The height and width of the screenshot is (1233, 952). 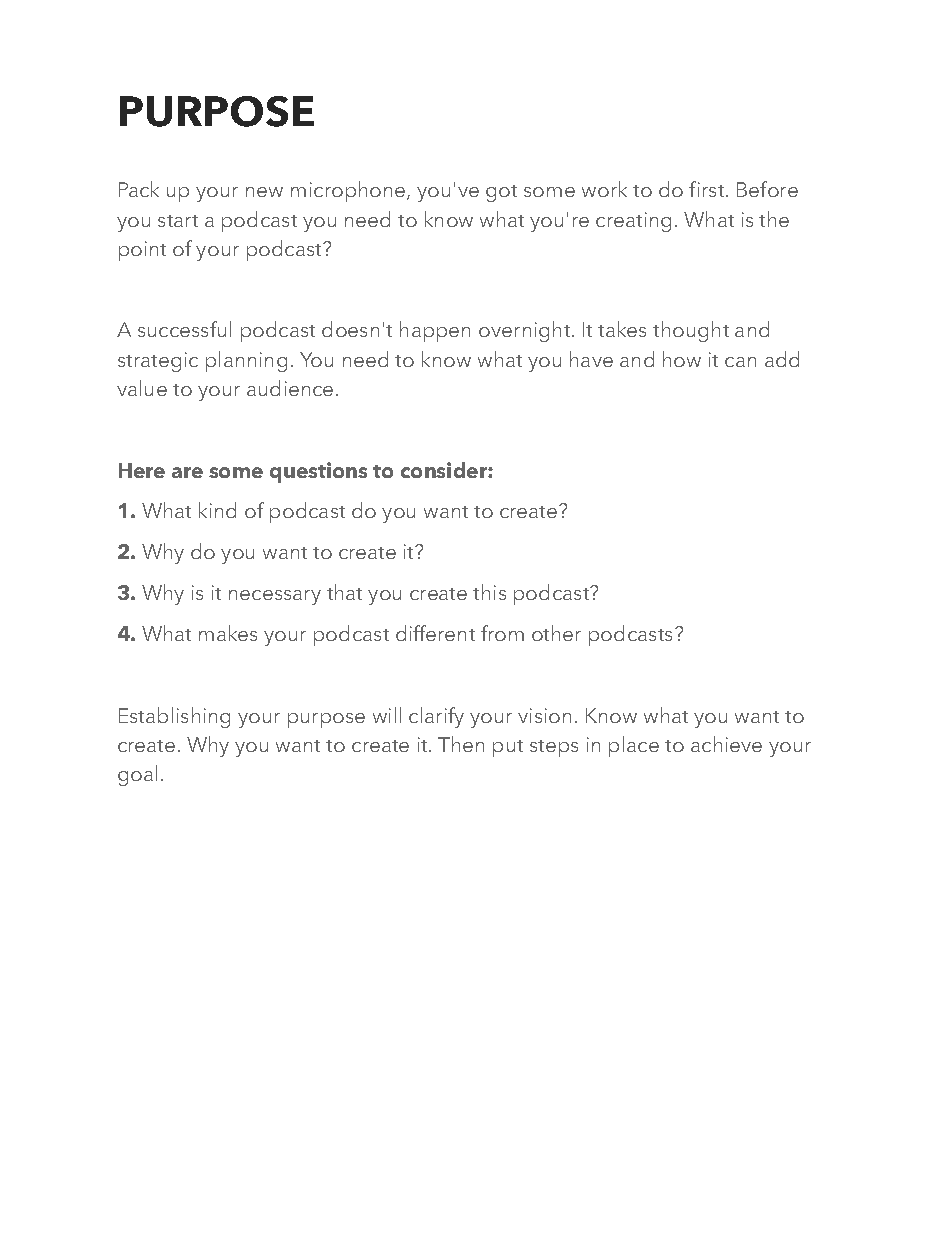 I want to click on can, so click(x=740, y=362).
